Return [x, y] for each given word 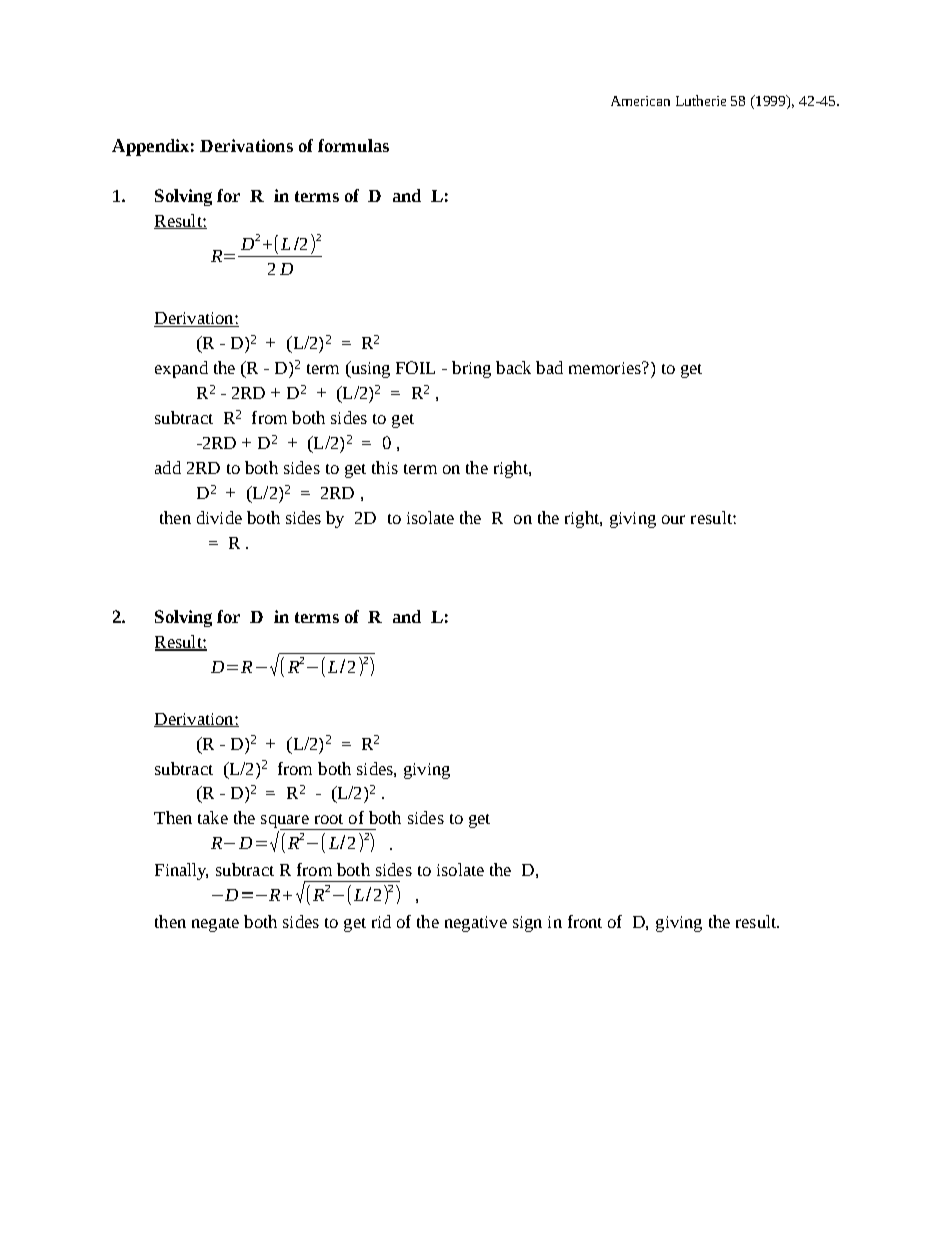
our [673, 519]
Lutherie [701, 100]
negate [215, 925]
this [385, 467]
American [640, 101]
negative [476, 924]
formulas [353, 145]
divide [219, 517]
